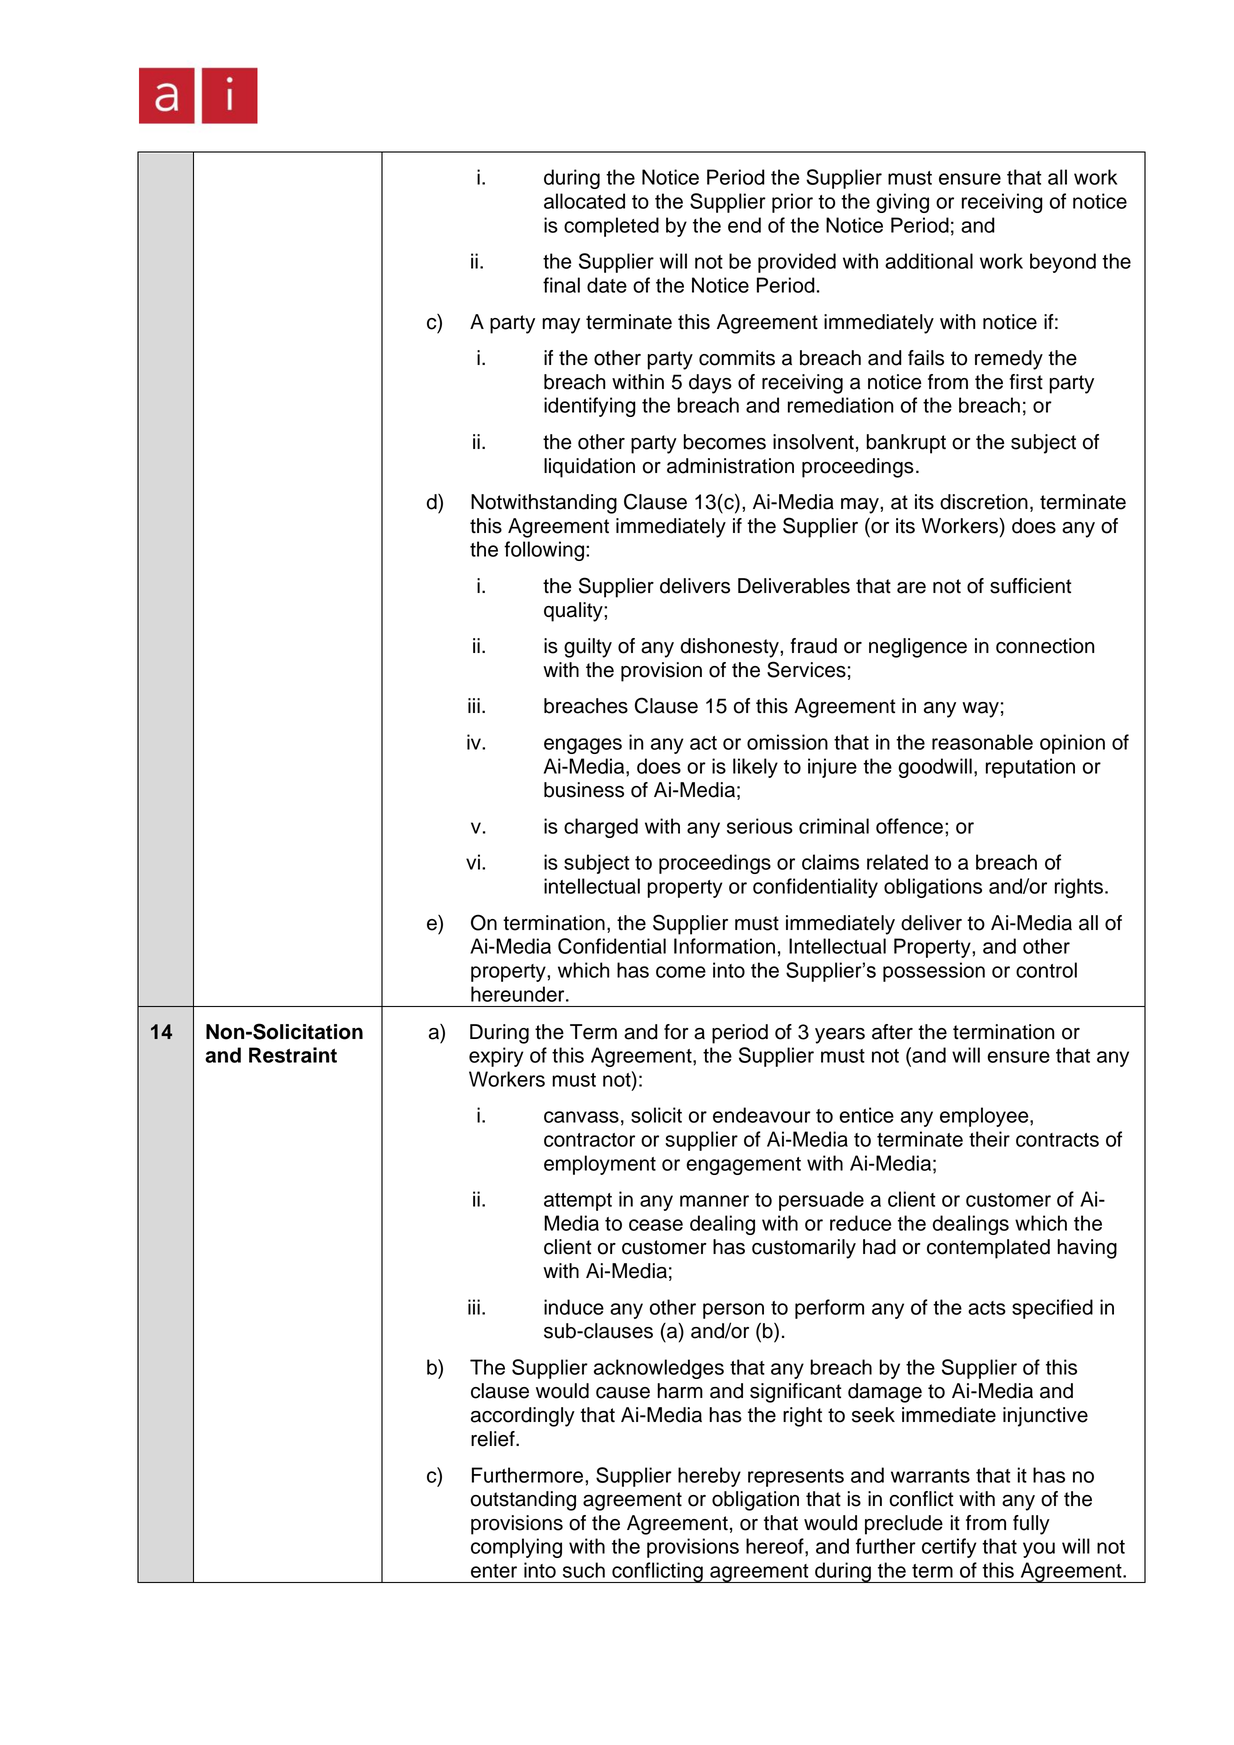  I want to click on sufficient, so click(1031, 586).
